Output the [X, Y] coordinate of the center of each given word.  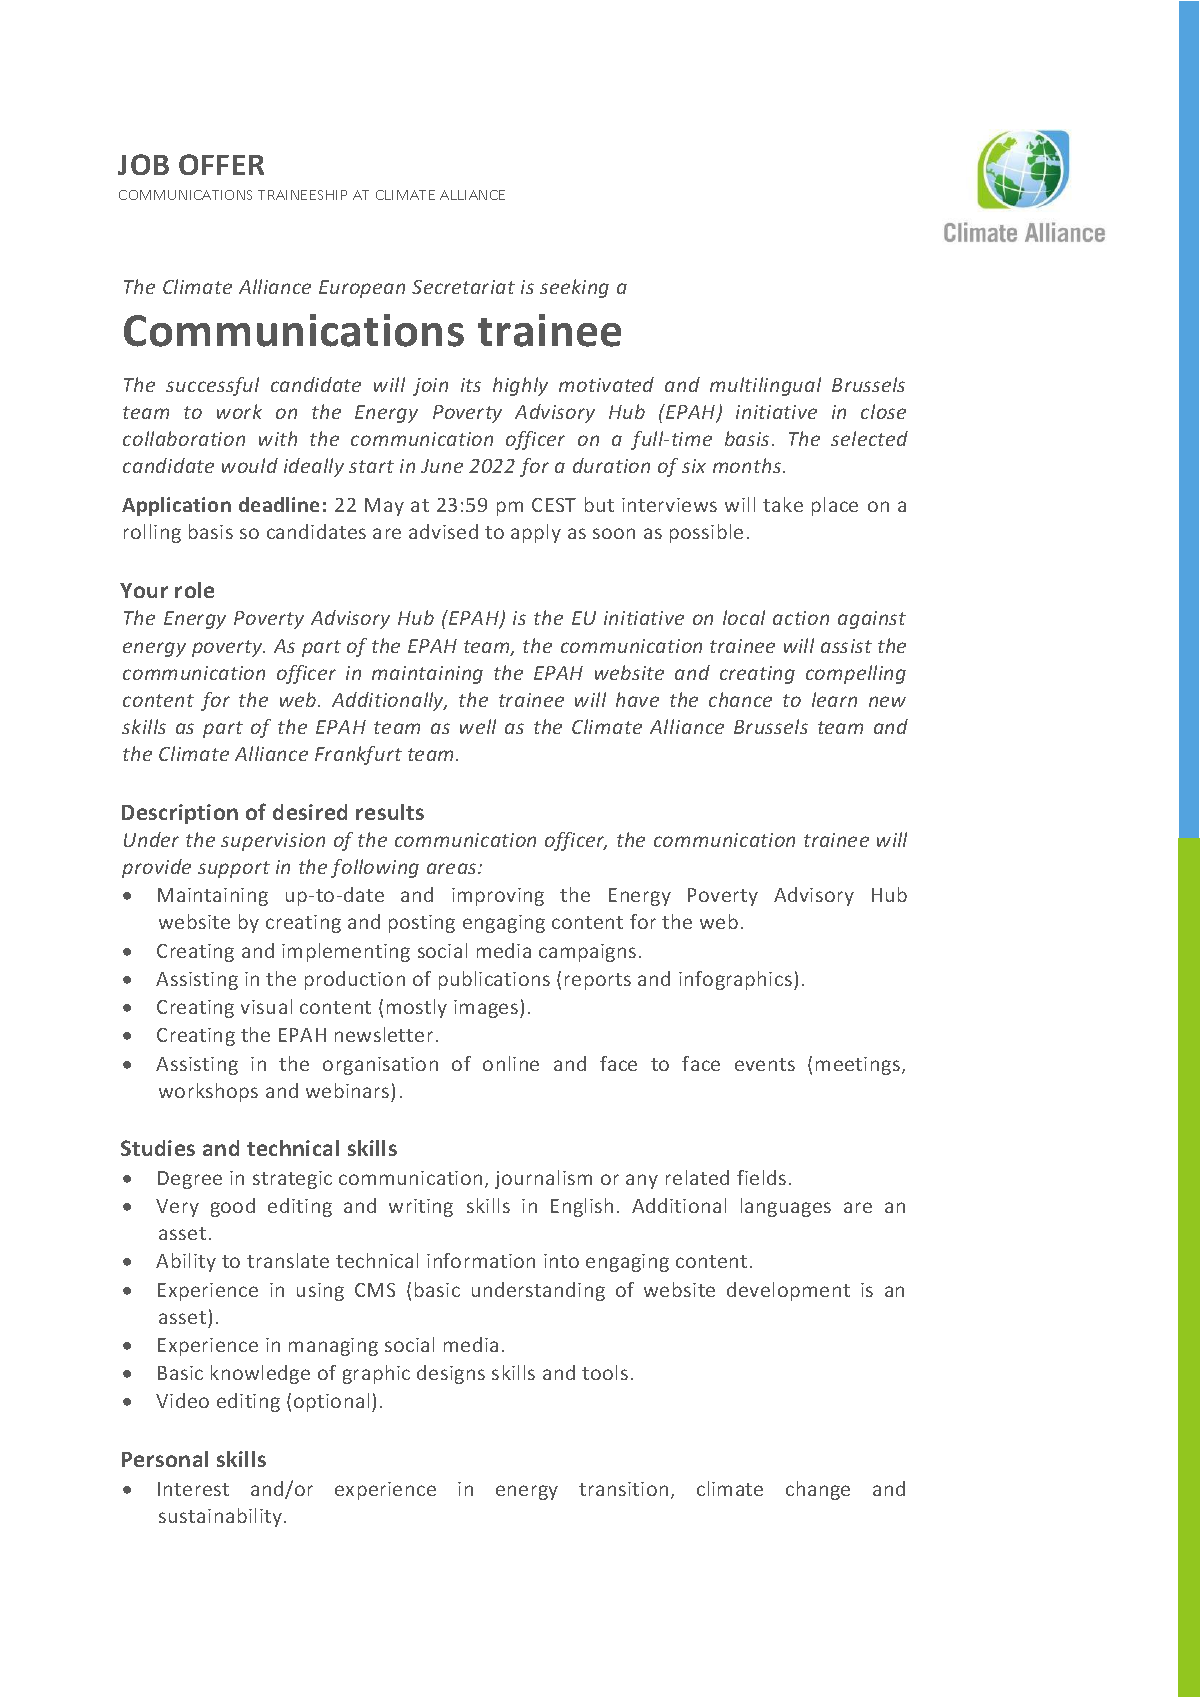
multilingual [765, 386]
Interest [193, 1489]
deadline [279, 504]
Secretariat [463, 287]
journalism [543, 1179]
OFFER [221, 164]
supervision [273, 842]
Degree [190, 1180]
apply [536, 533]
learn [834, 699]
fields [761, 1177]
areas [453, 868]
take [783, 504]
